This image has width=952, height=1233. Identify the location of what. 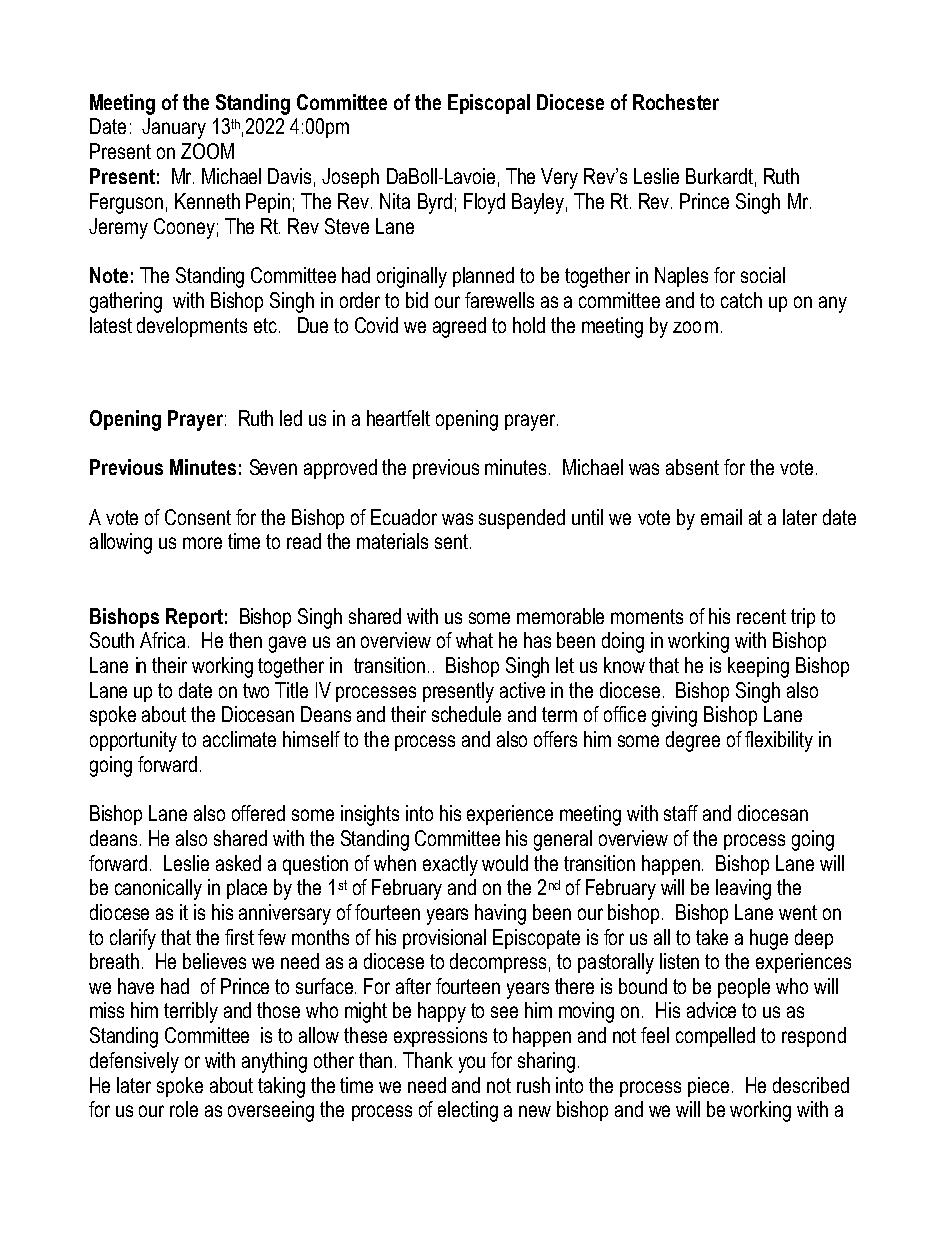
(474, 640).
